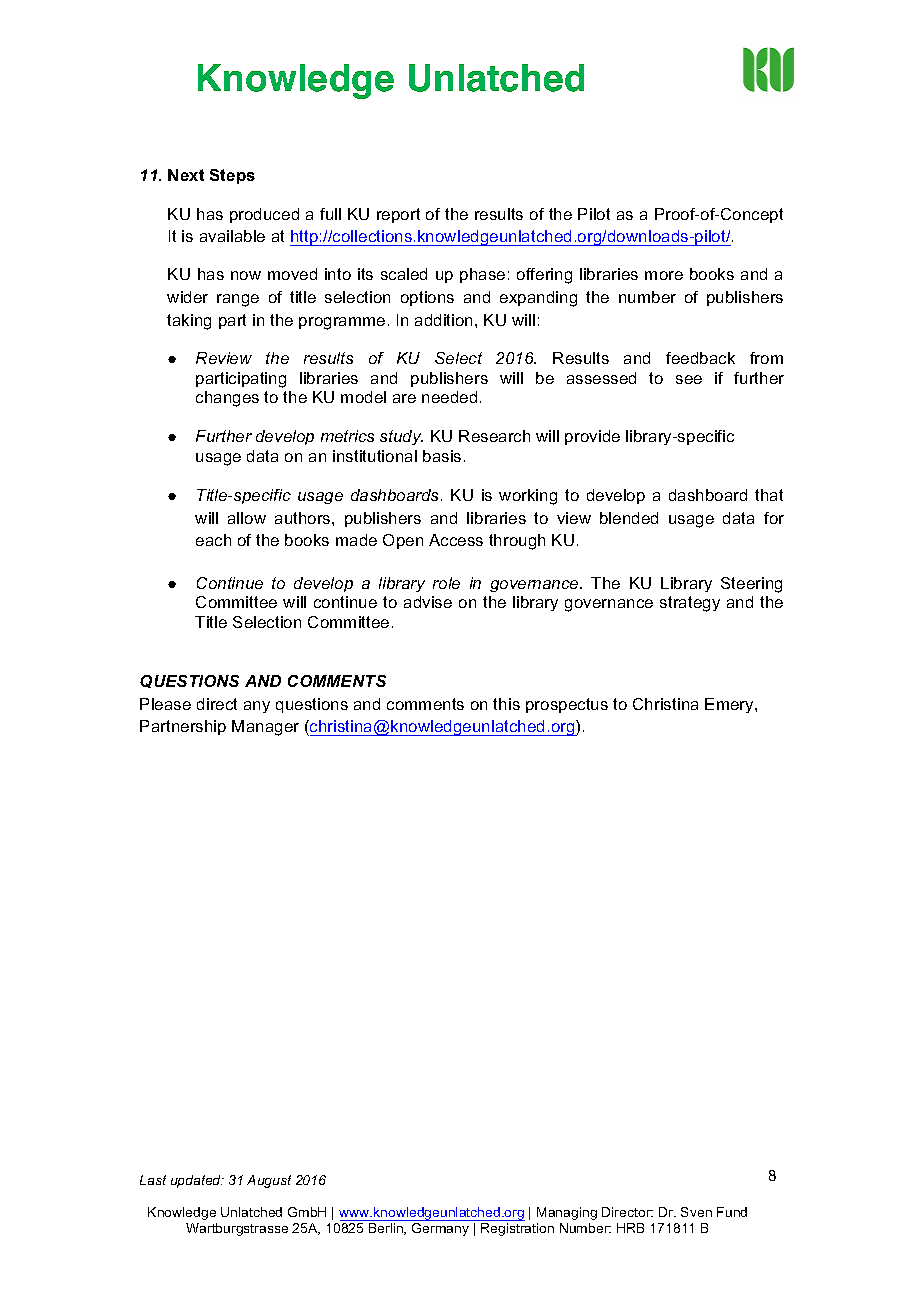  I want to click on available, so click(232, 236).
